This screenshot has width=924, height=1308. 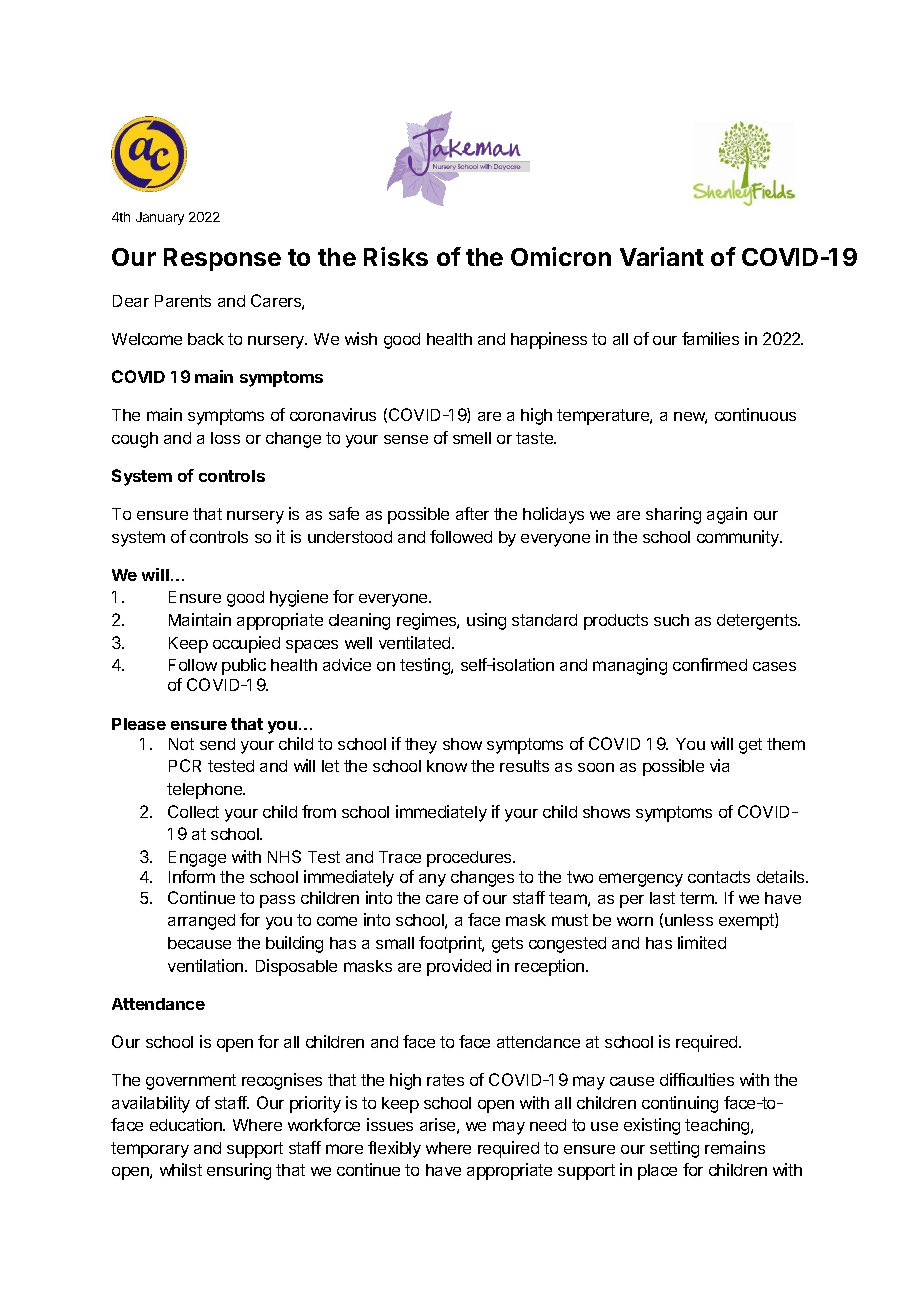 What do you see at coordinates (222, 259) in the screenshot?
I see `Response` at bounding box center [222, 259].
